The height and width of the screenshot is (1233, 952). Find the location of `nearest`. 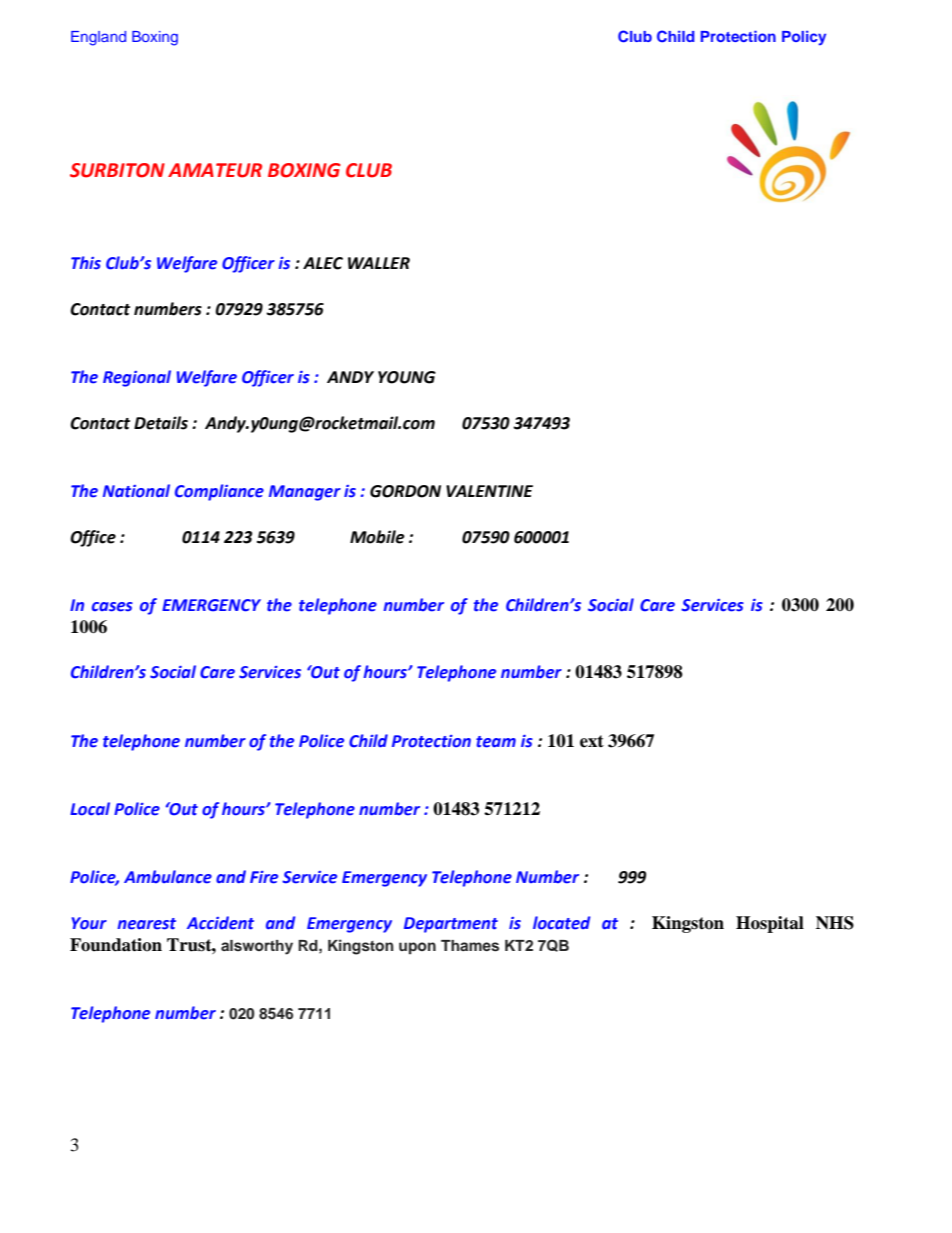

nearest is located at coordinates (146, 924).
